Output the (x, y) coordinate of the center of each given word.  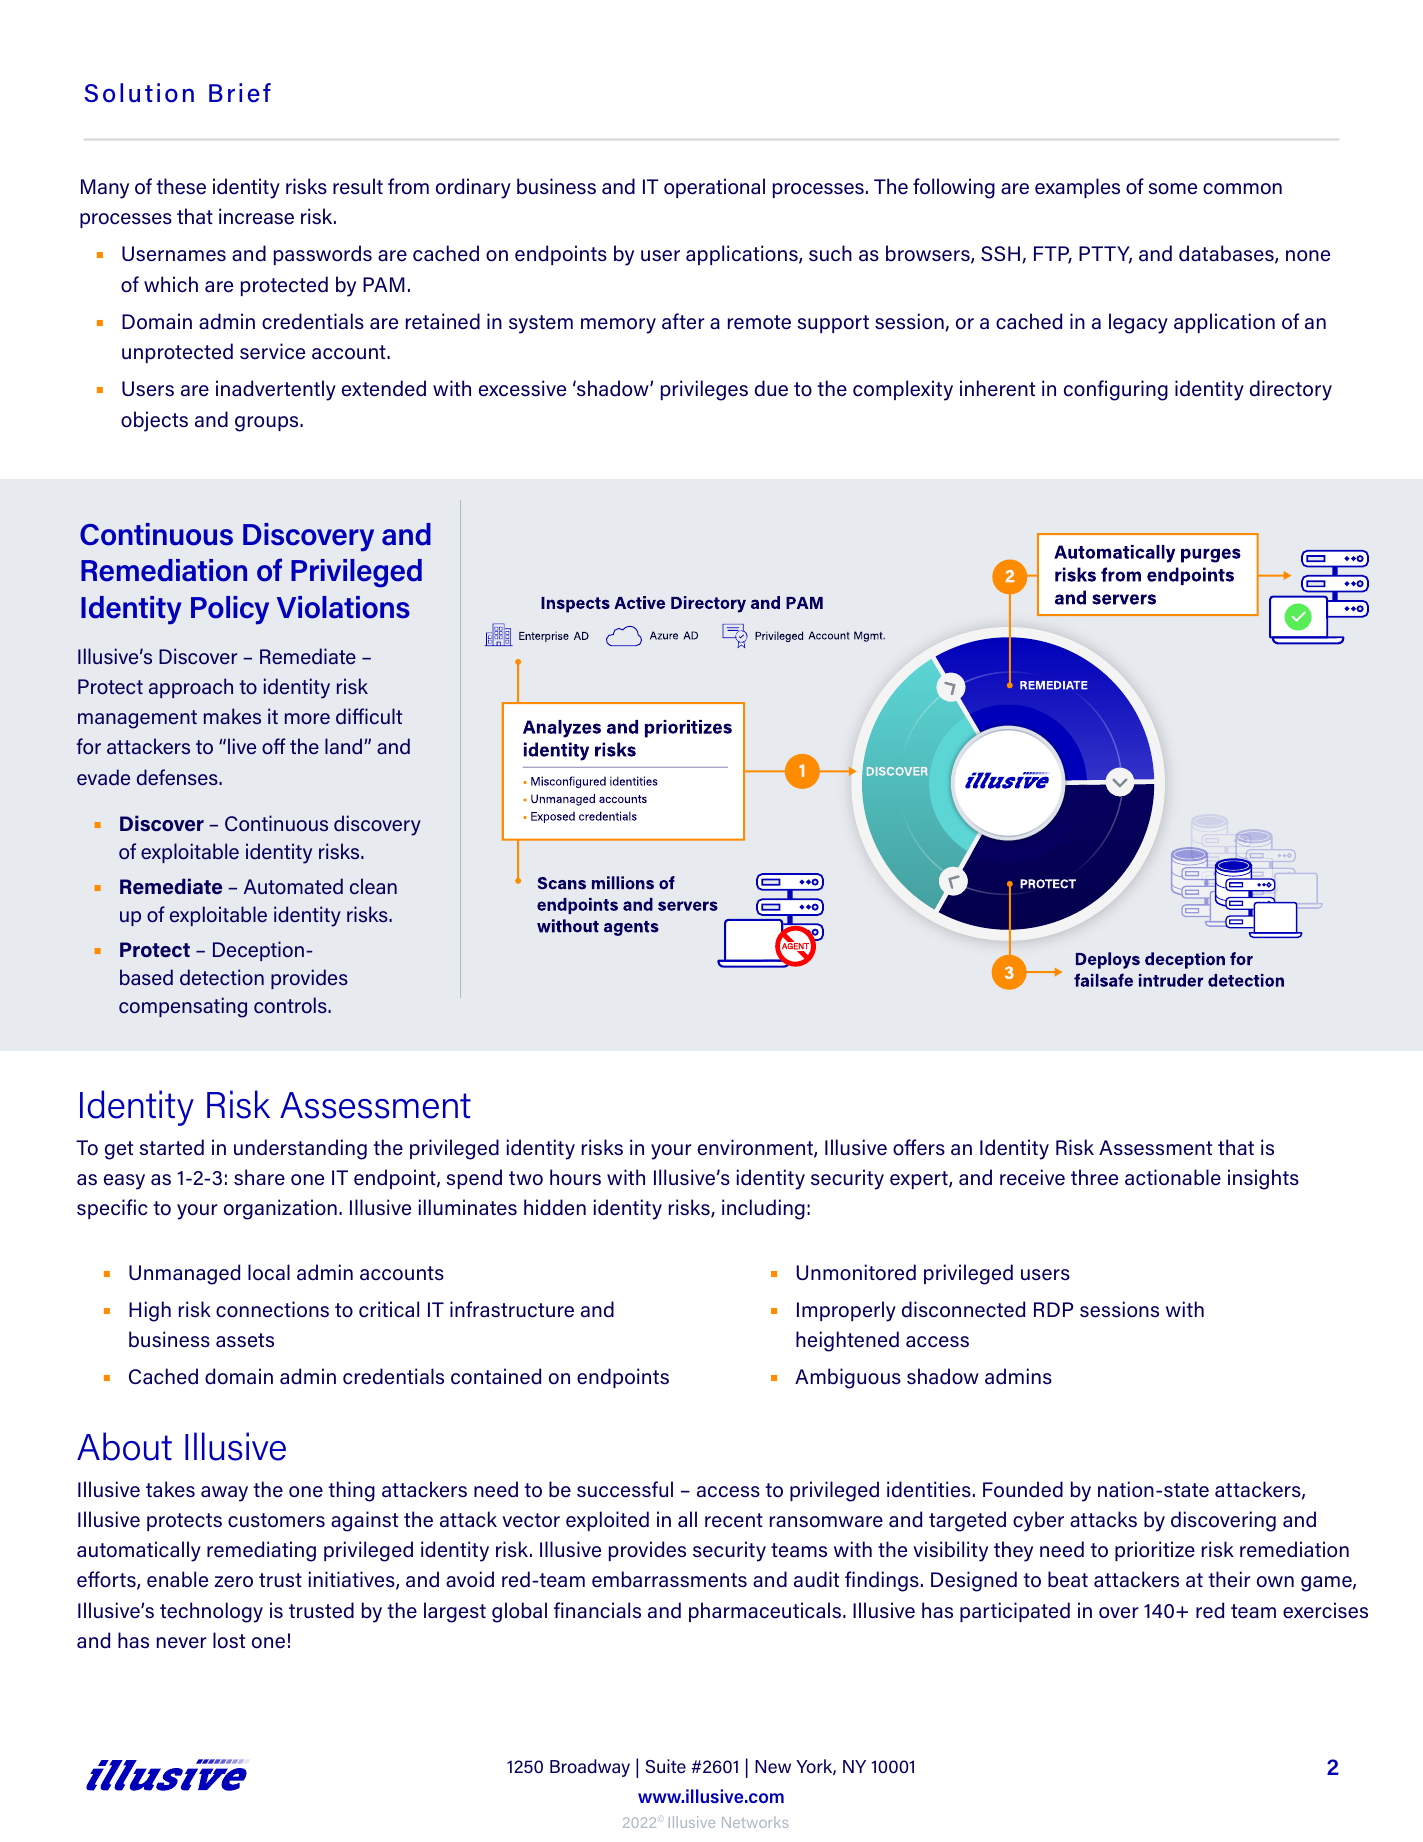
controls (291, 1005)
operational (714, 188)
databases (1227, 254)
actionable (1173, 1177)
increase (256, 216)
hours (575, 1177)
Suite (665, 1766)
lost (229, 1640)
